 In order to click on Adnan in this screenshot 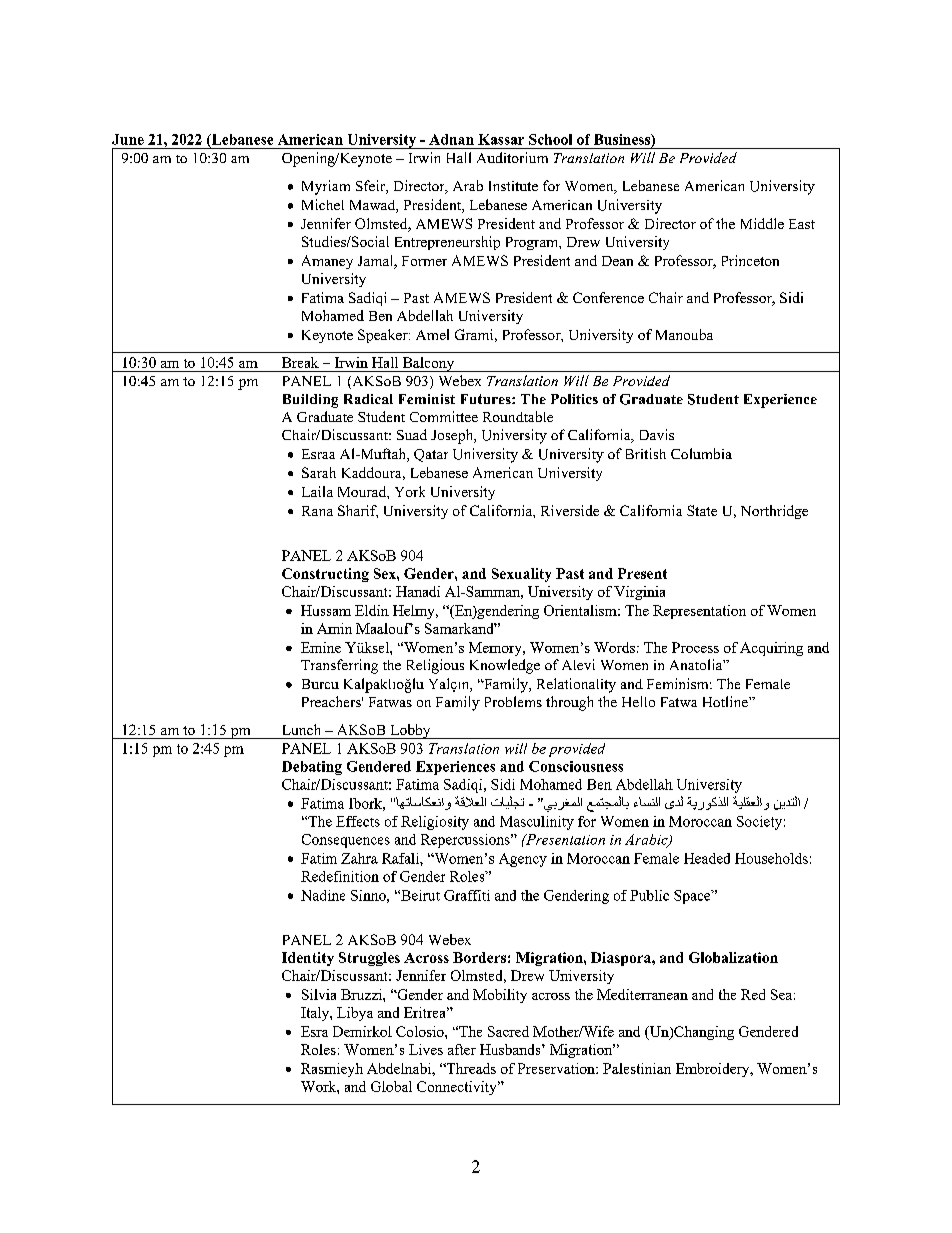, I will do `click(451, 139)`.
